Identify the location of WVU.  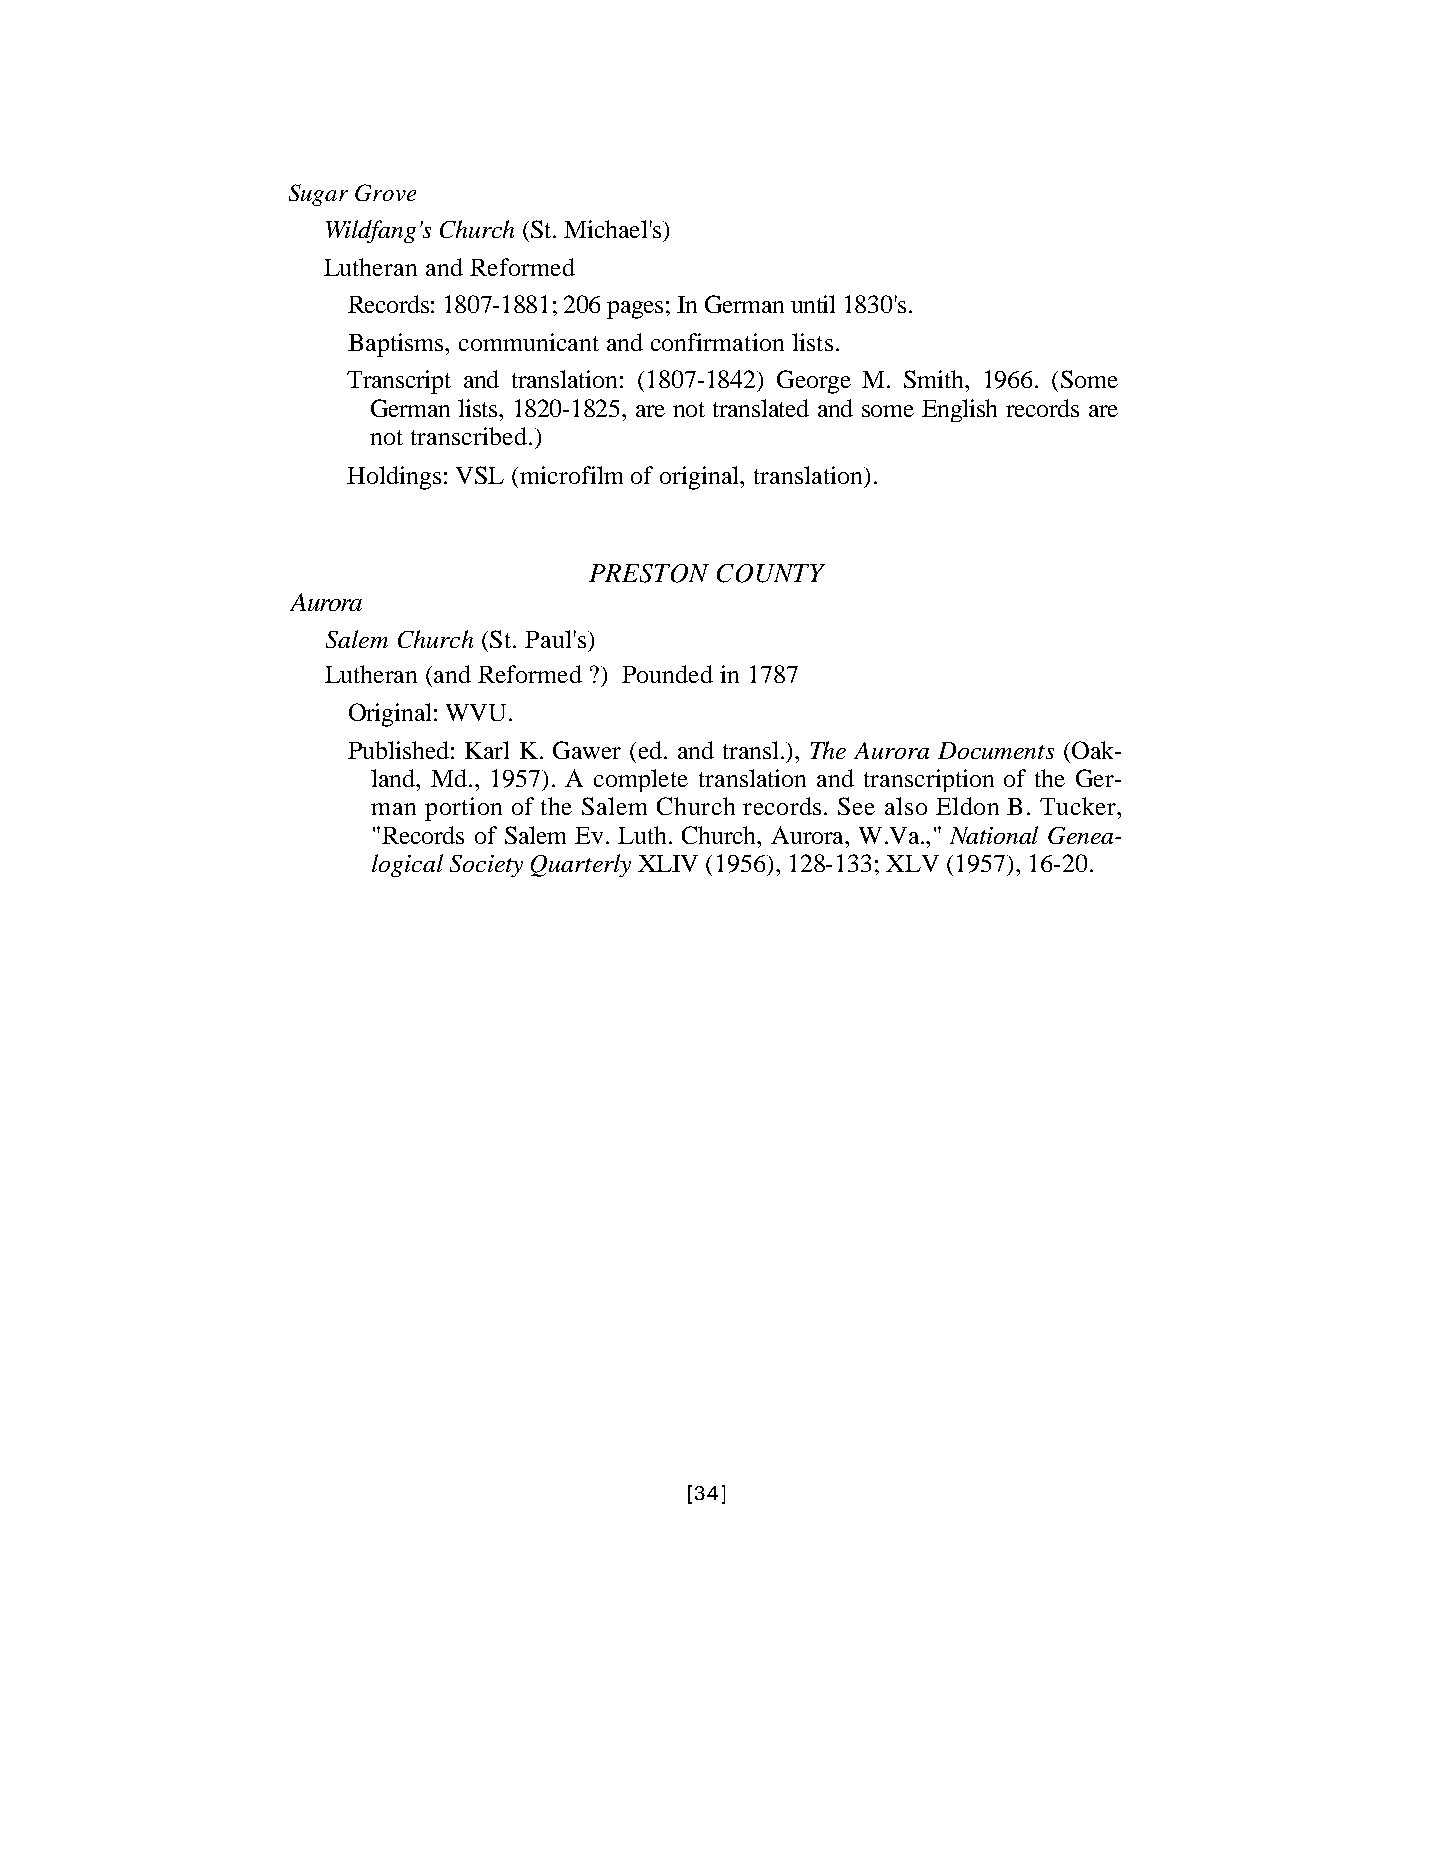
(476, 712).
